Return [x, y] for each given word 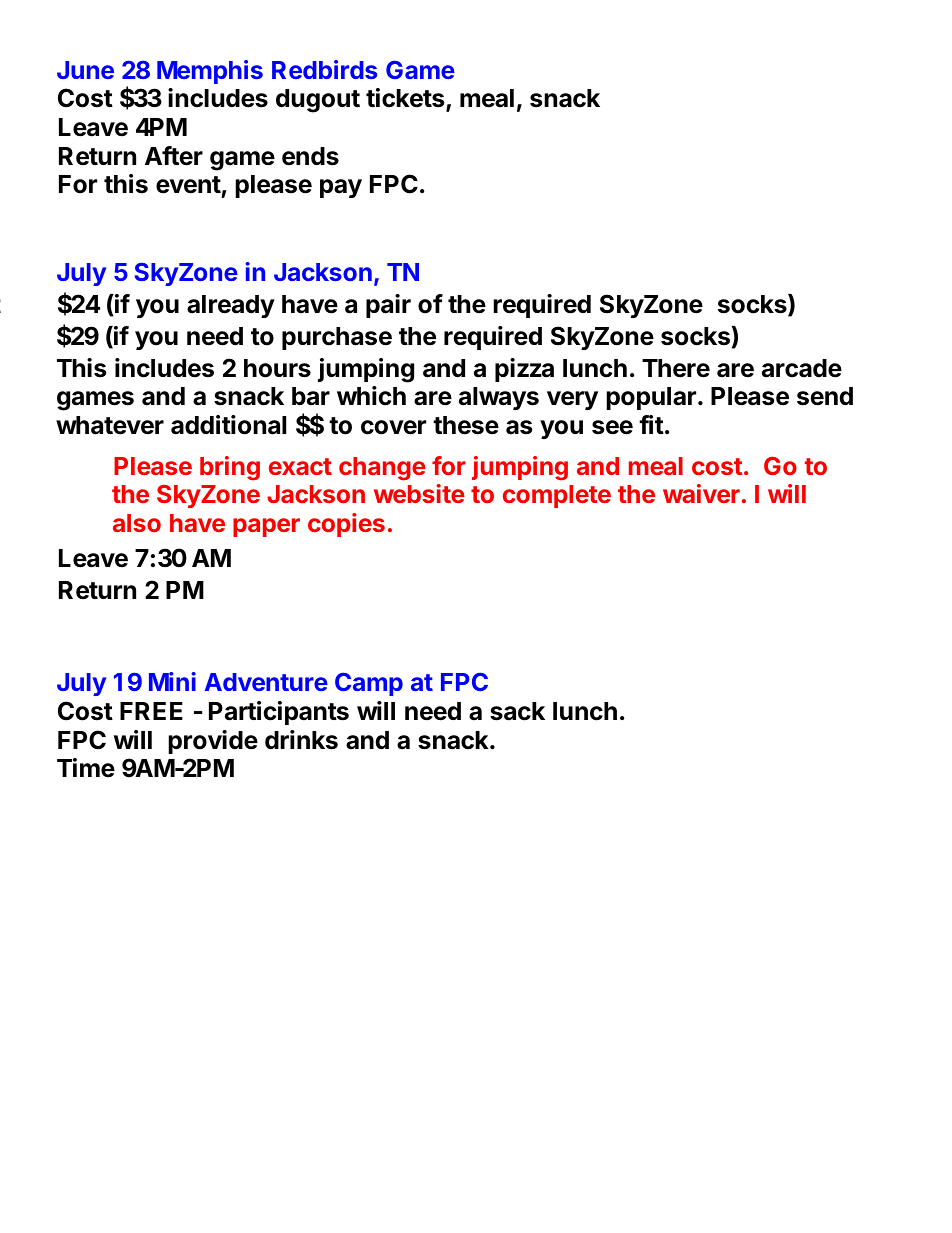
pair [388, 306]
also [137, 523]
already [231, 306]
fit [651, 424]
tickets [406, 99]
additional [228, 425]
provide [213, 742]
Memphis [210, 72]
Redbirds [324, 69]
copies [346, 525]
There [676, 368]
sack [517, 711]
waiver [701, 493]
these [466, 425]
